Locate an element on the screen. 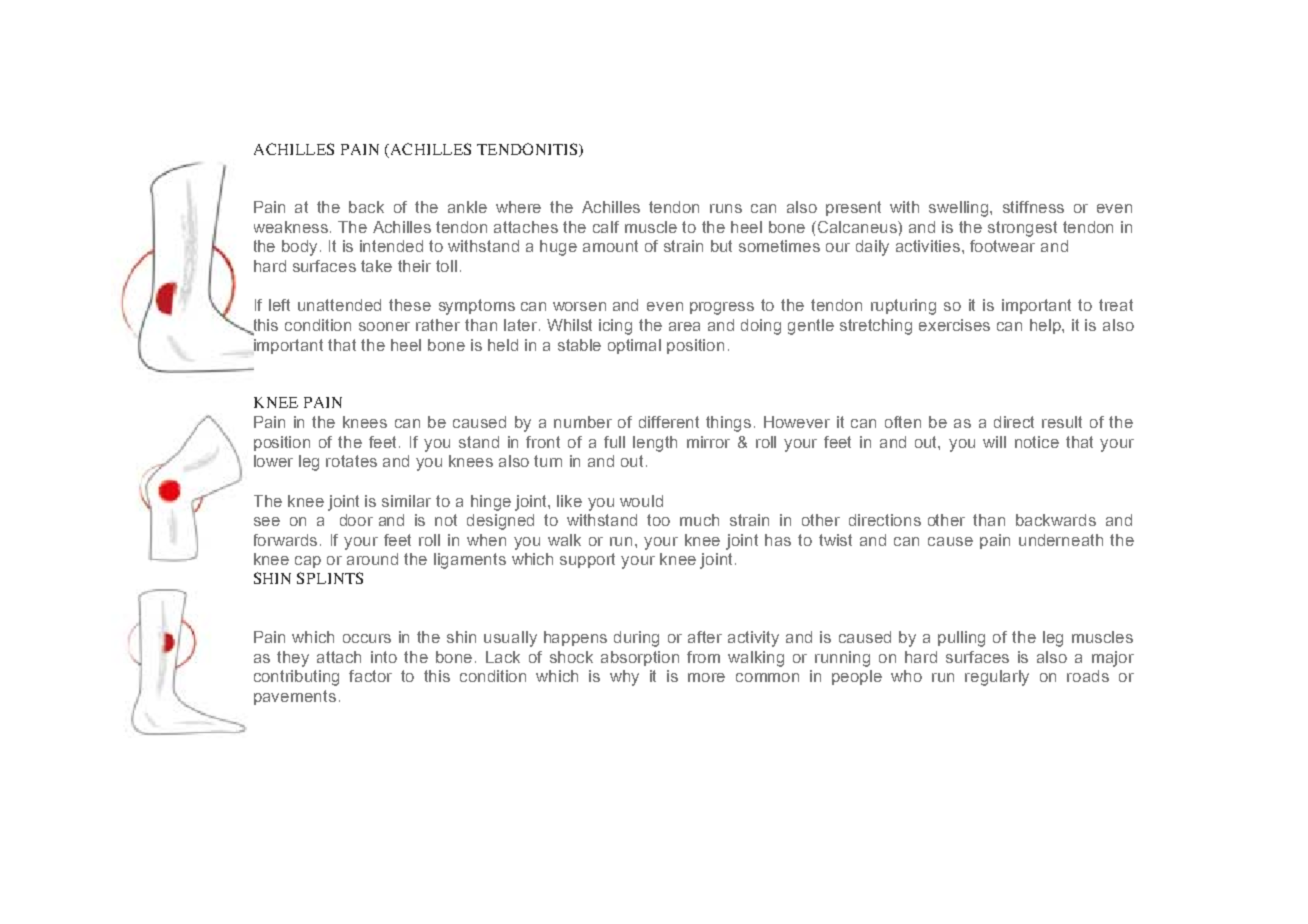  will is located at coordinates (994, 442).
